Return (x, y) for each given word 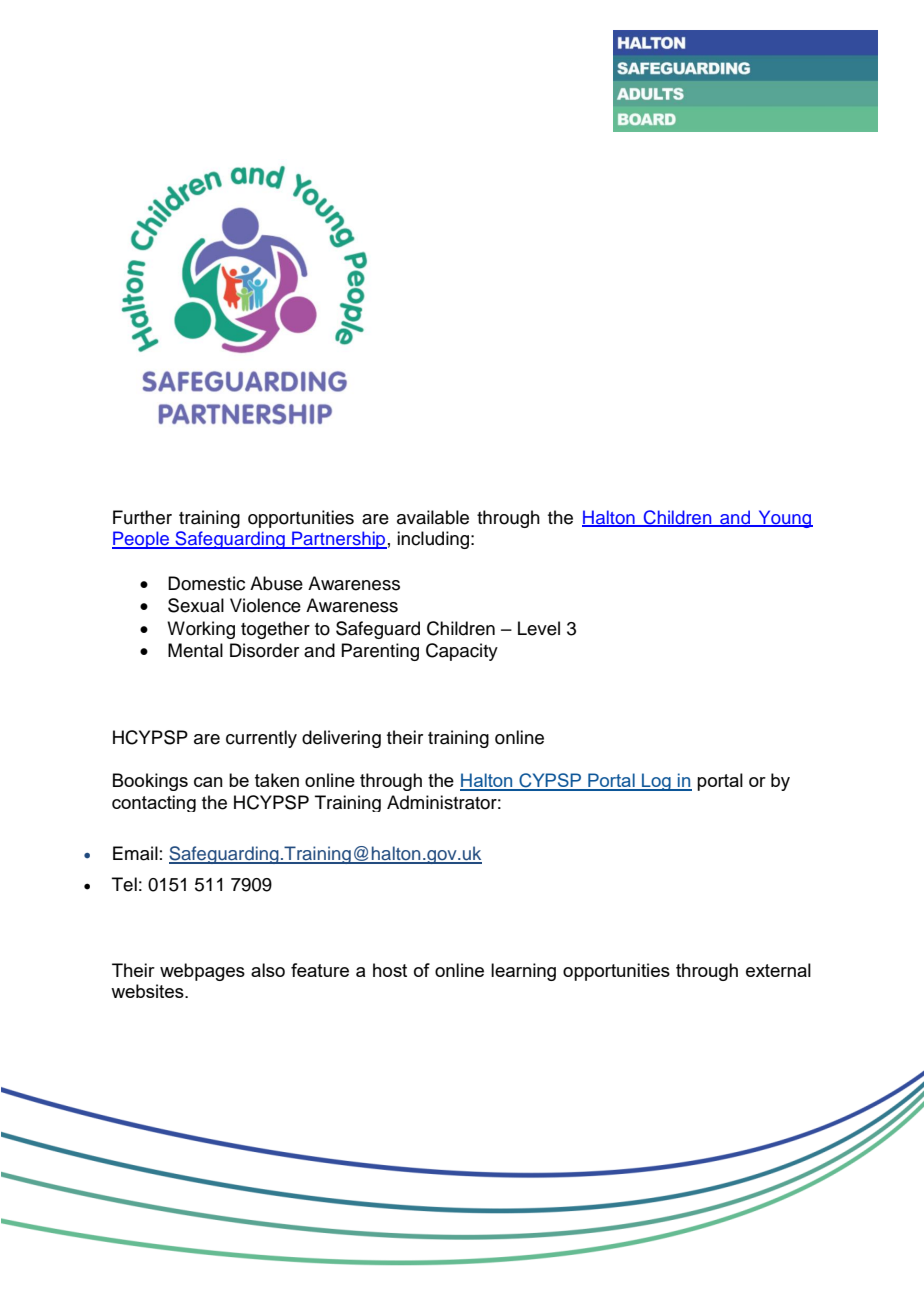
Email (135, 853)
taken (277, 780)
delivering (341, 739)
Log (656, 782)
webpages (202, 972)
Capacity (462, 652)
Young (784, 519)
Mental (195, 650)
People (141, 540)
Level (539, 628)
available (433, 517)
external (778, 970)
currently (261, 739)
